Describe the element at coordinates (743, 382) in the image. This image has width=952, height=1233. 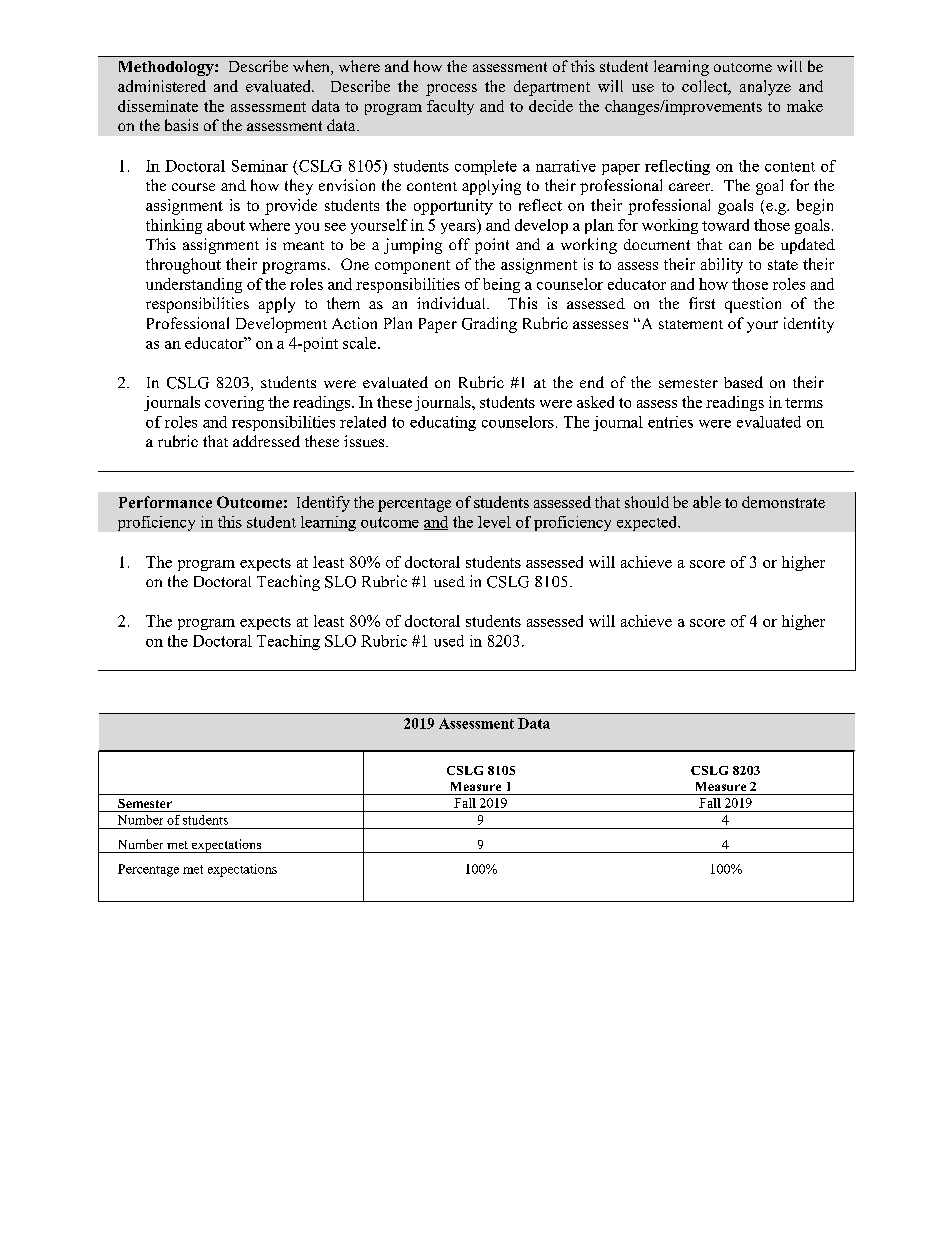
I see `based` at that location.
